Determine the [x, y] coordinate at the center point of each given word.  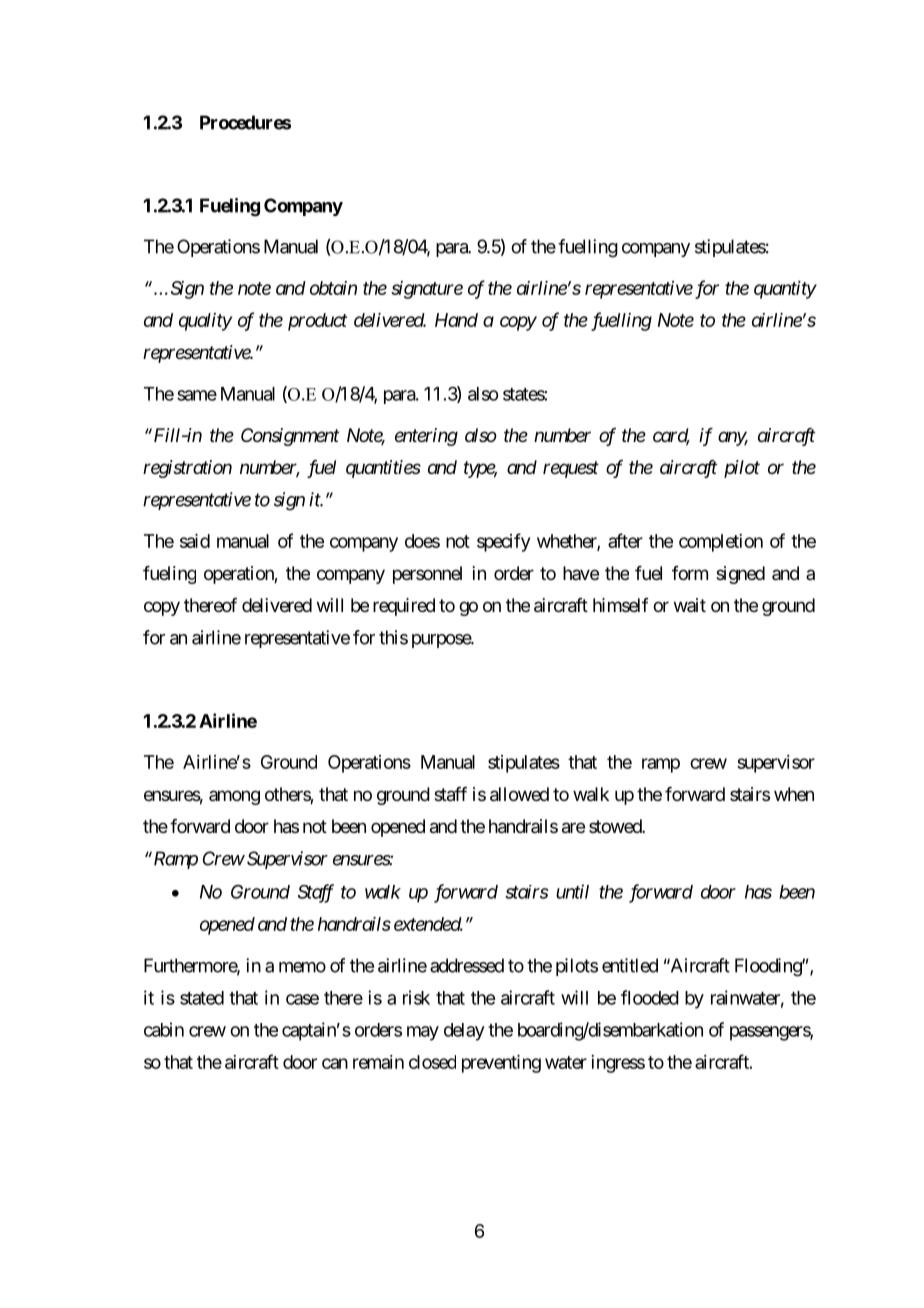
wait [690, 605]
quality [205, 322]
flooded [650, 997]
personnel [427, 575]
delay [464, 1032]
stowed [616, 826]
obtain [333, 288]
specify [503, 542]
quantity [785, 290]
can [335, 1063]
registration [187, 469]
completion [721, 543]
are [573, 828]
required [404, 607]
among [234, 797]
